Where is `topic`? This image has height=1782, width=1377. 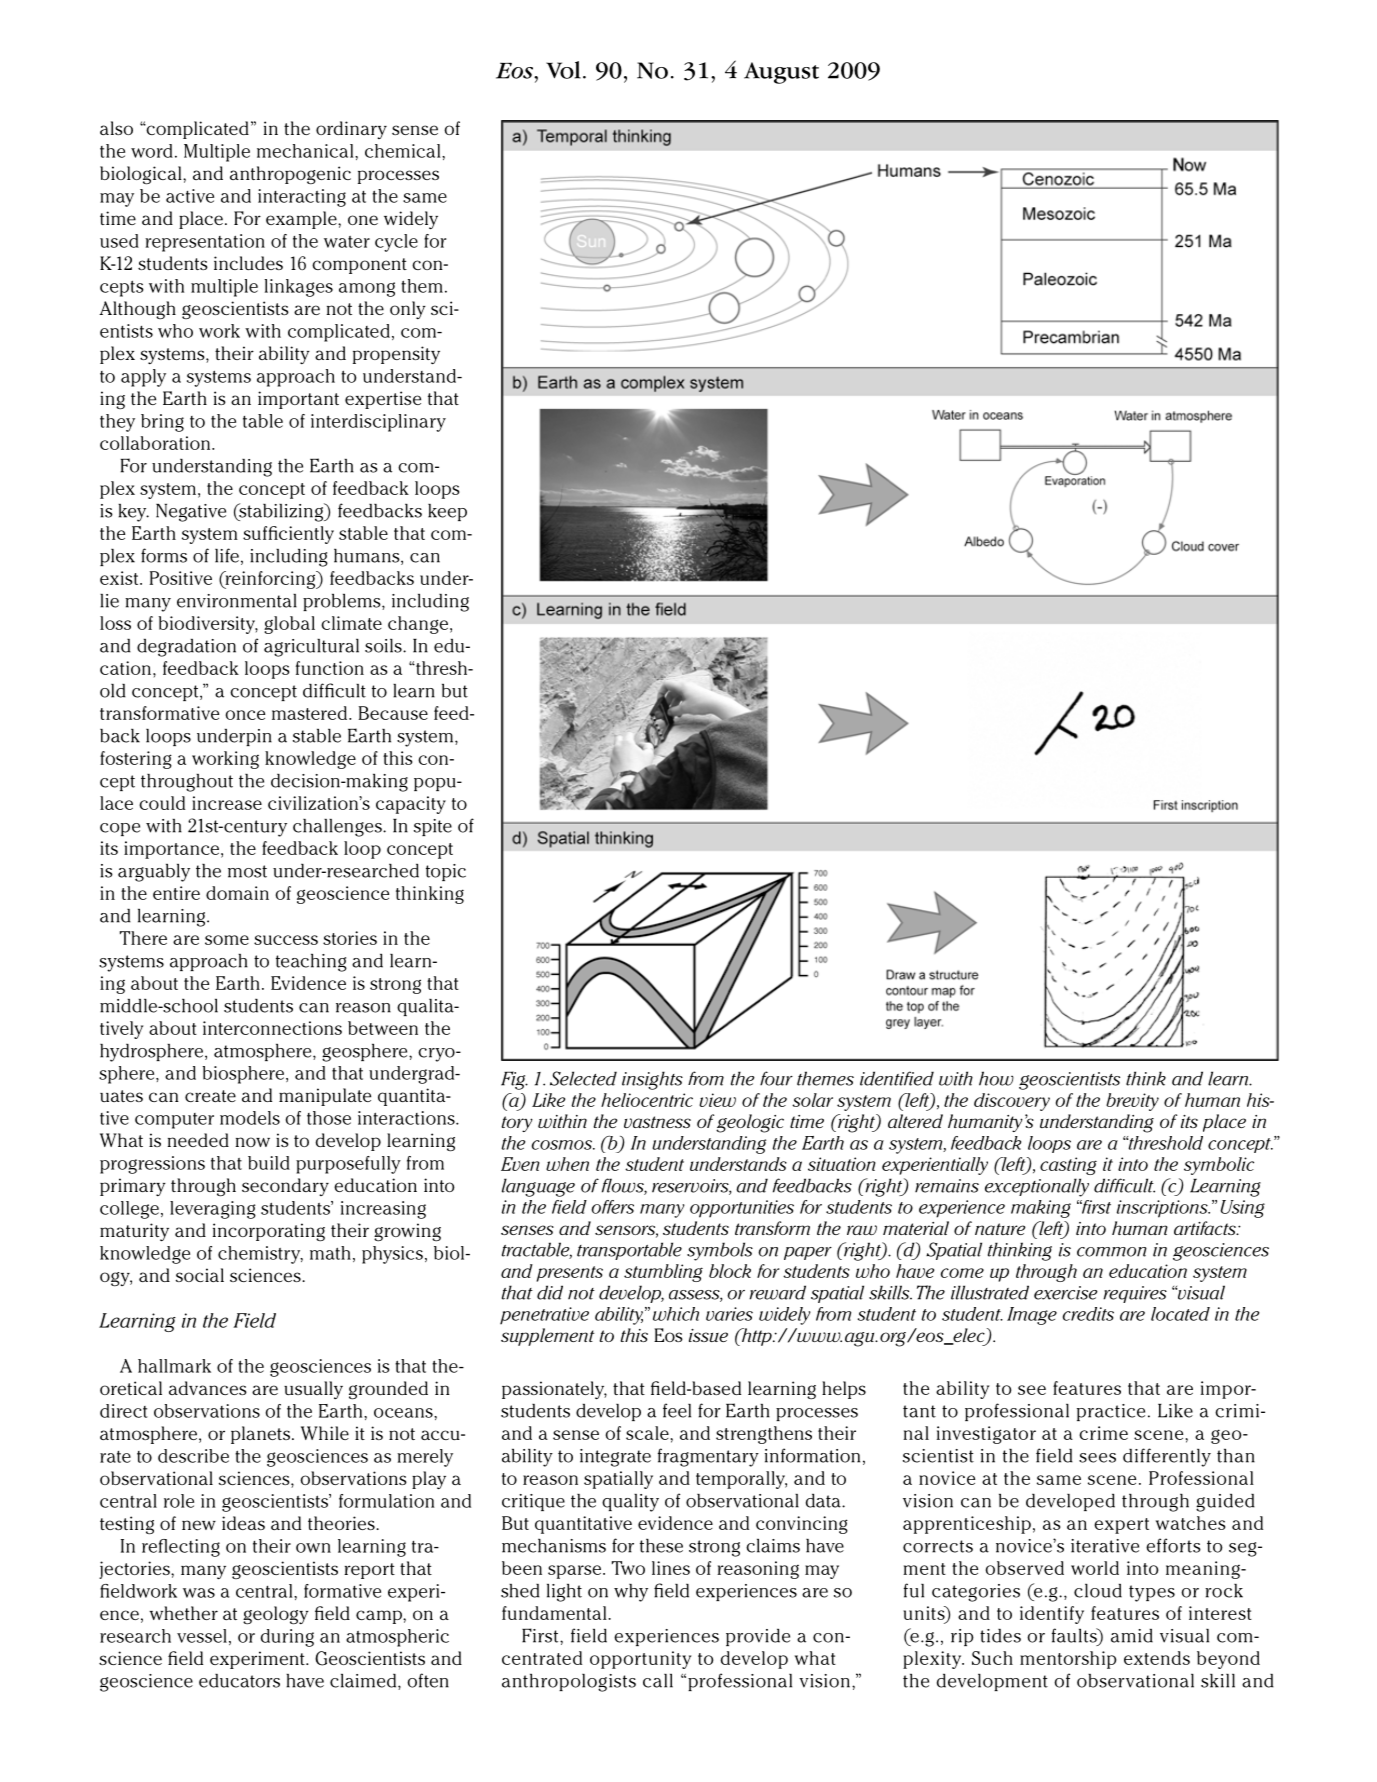 topic is located at coordinates (446, 872).
